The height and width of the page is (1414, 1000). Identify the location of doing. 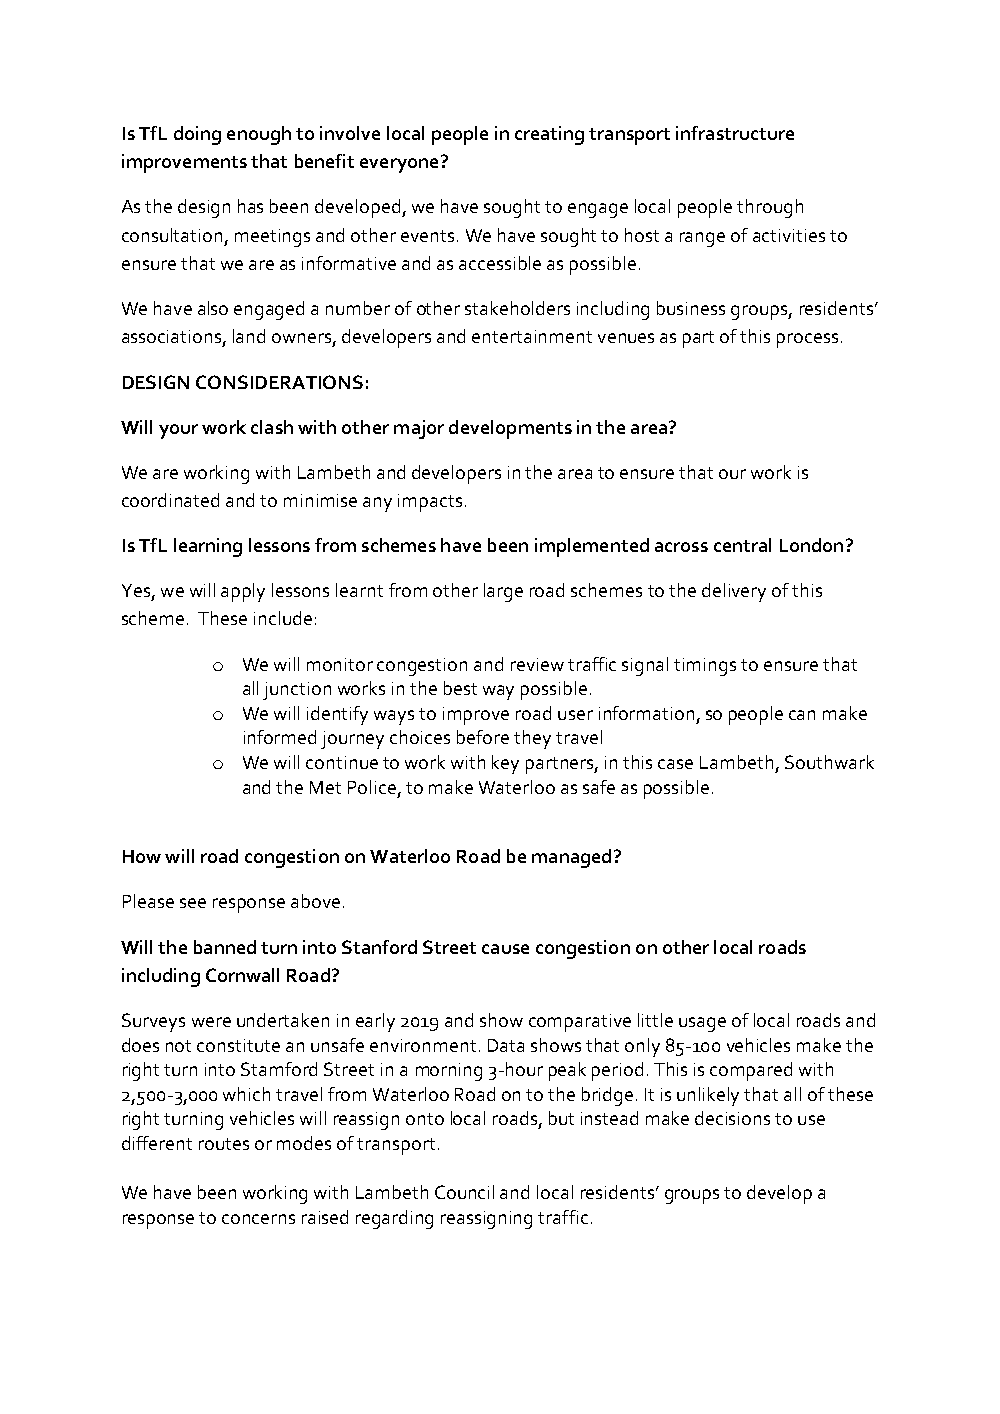
(197, 135).
